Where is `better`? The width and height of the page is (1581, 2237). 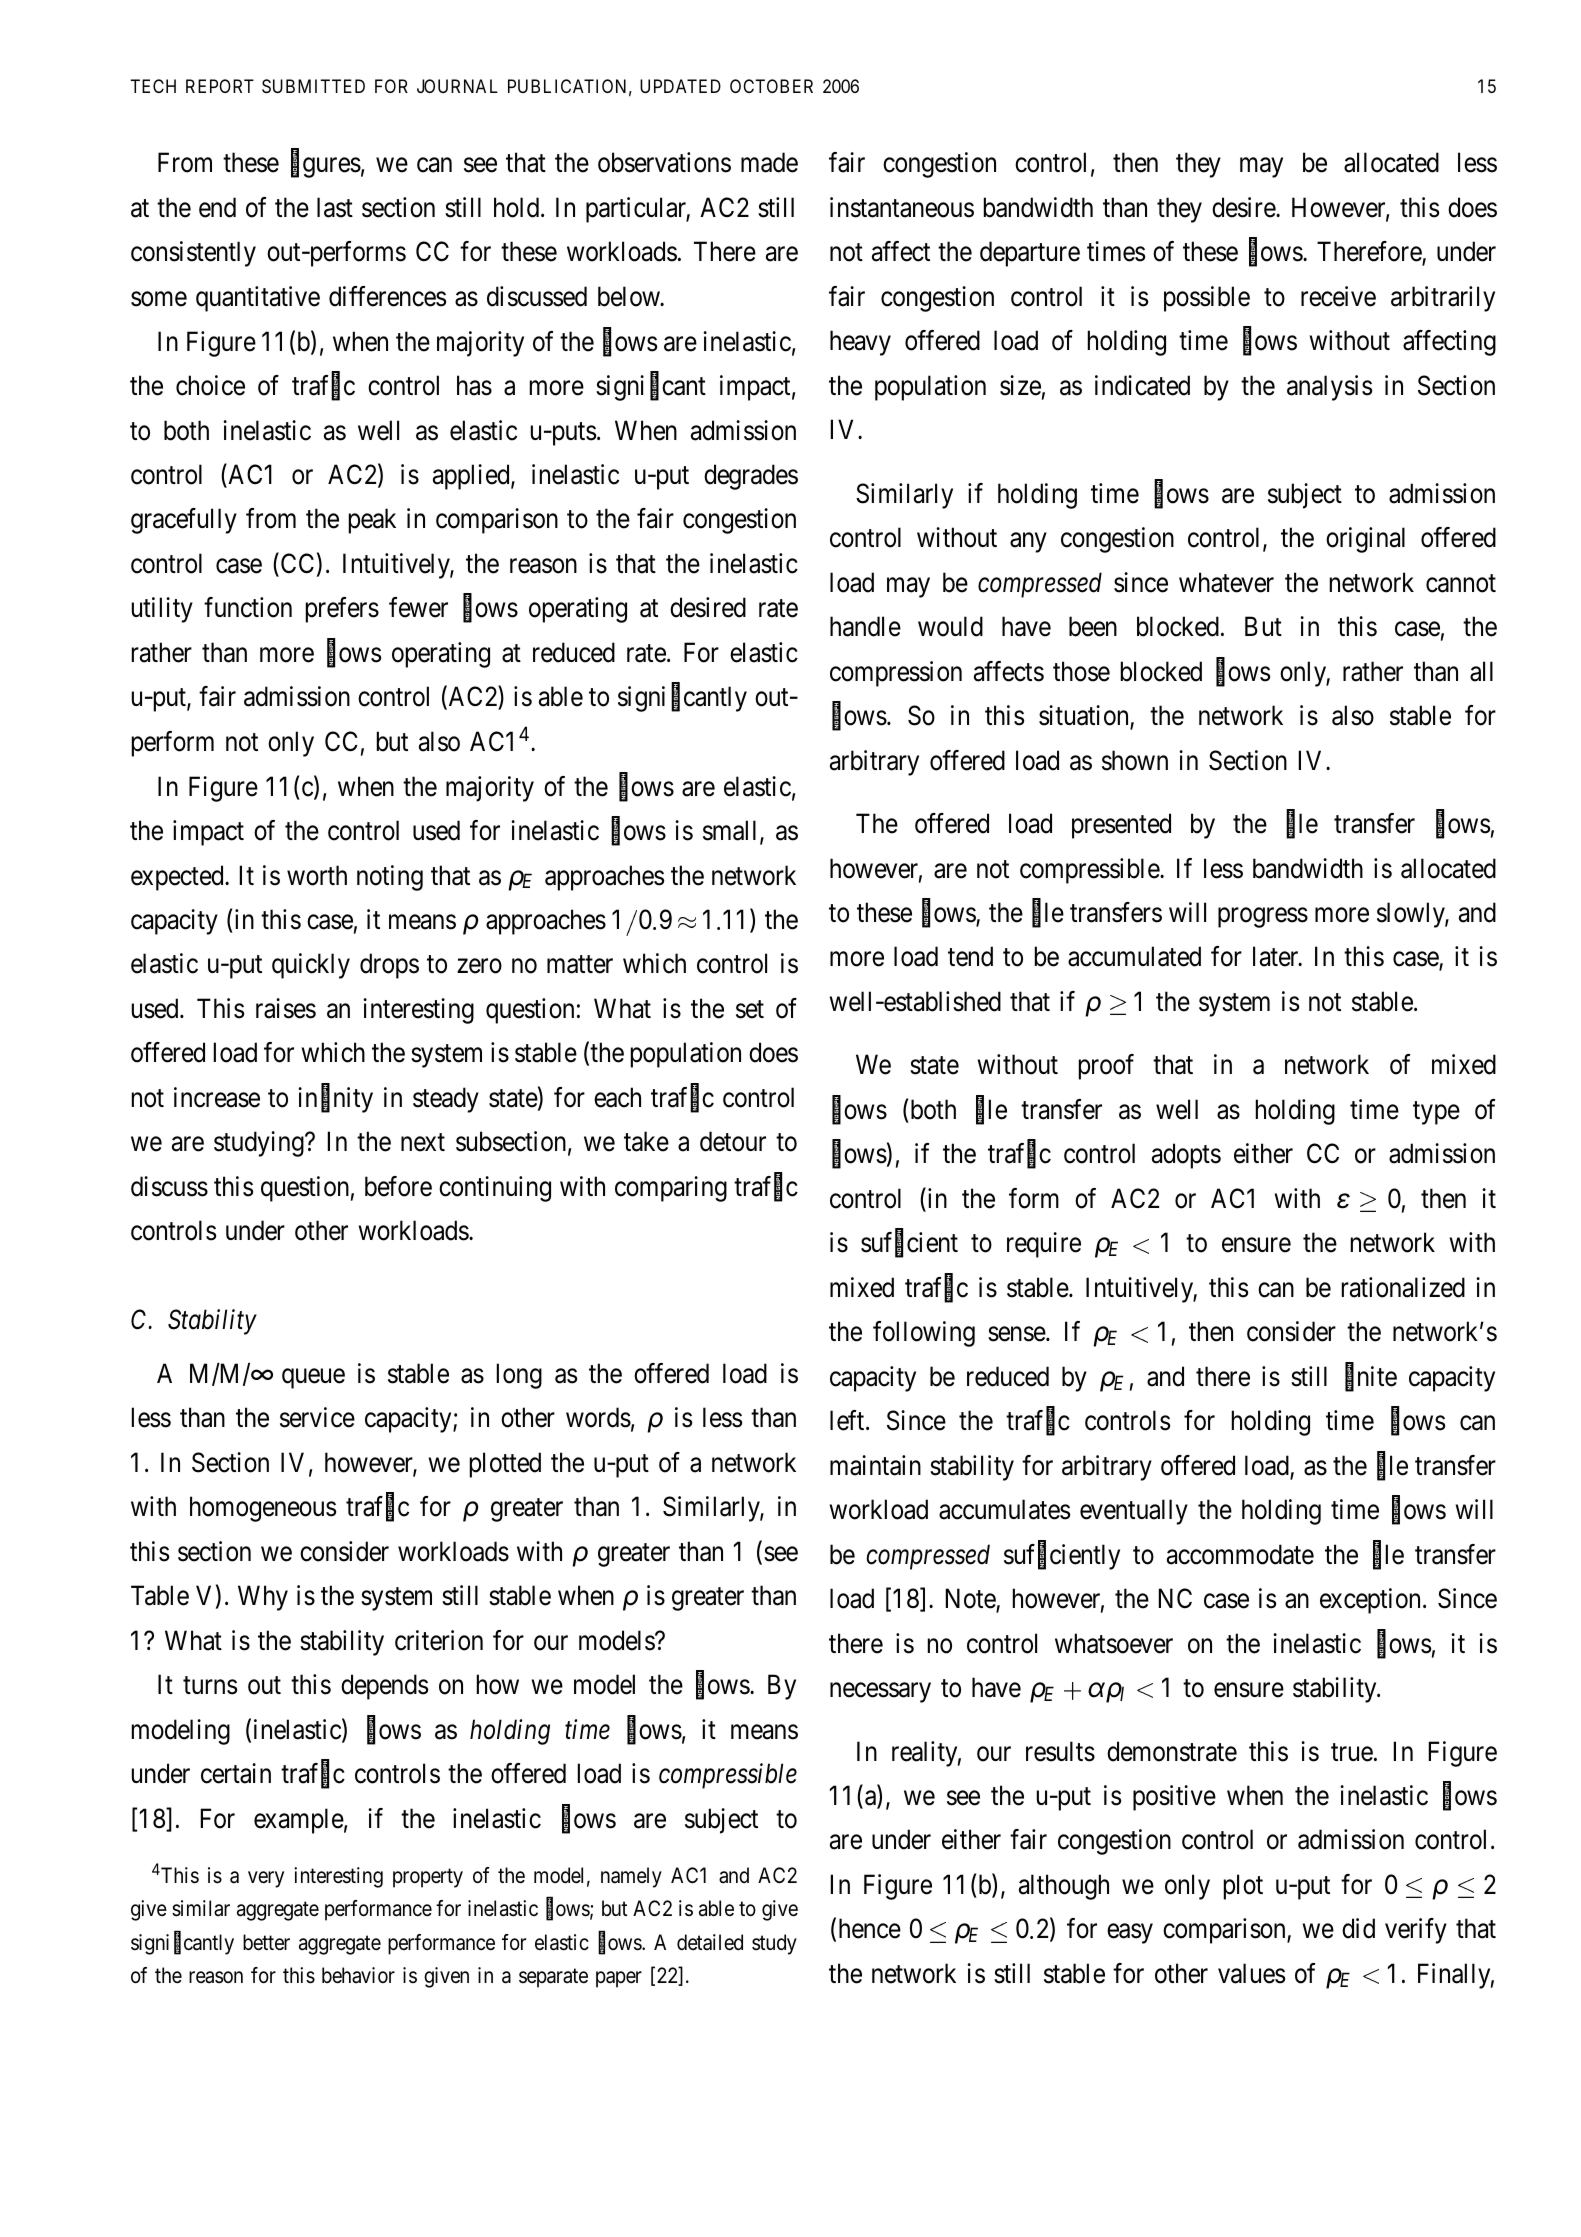
better is located at coordinates (266, 1942).
